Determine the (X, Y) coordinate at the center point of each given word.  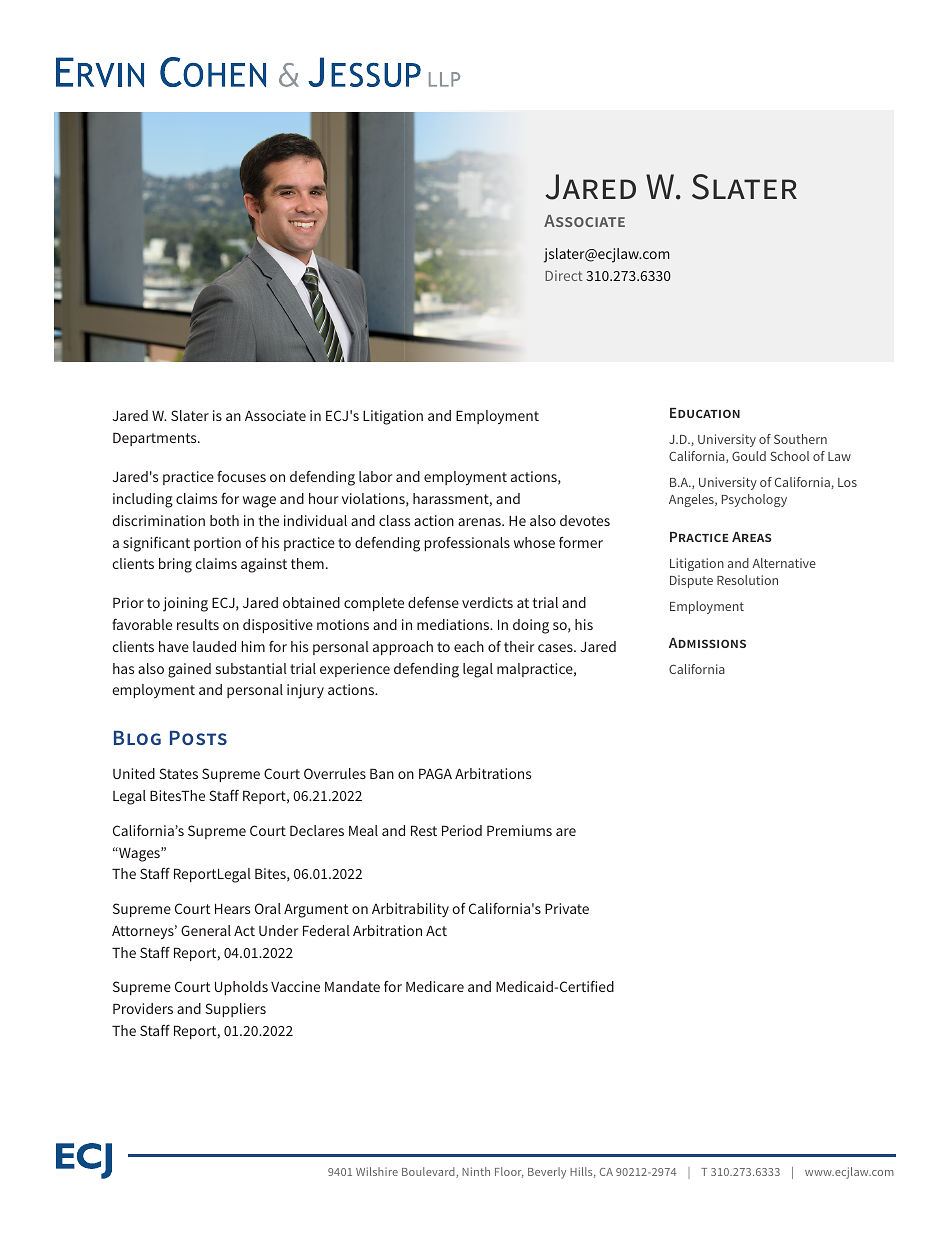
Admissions (707, 643)
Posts (198, 738)
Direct (564, 275)
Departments (156, 439)
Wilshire (377, 1171)
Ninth (476, 1171)
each (469, 646)
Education (705, 413)
